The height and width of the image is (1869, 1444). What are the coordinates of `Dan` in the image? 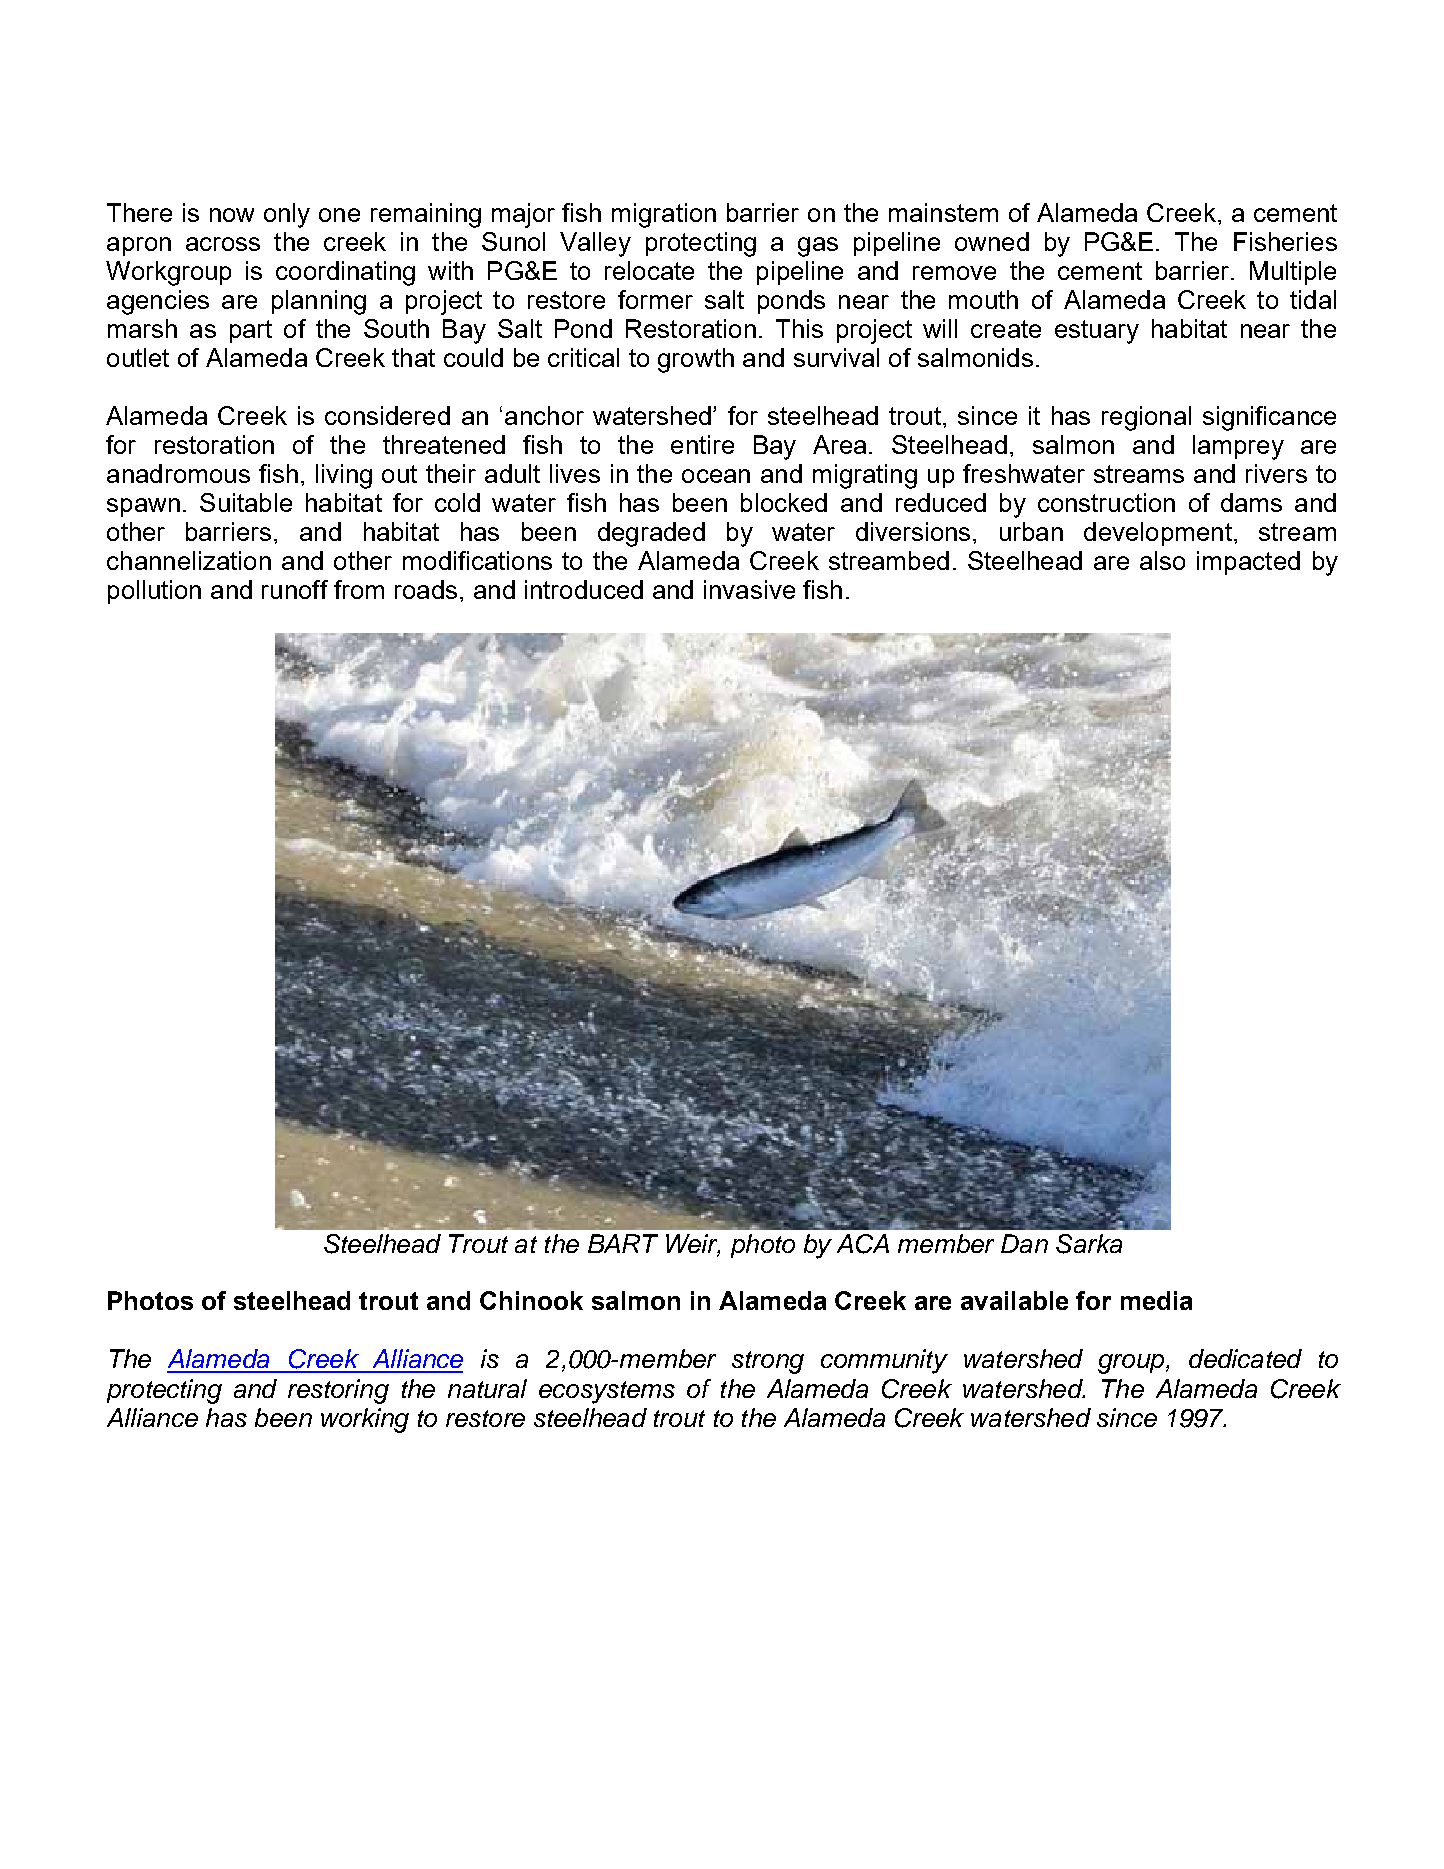 It's located at (1024, 1243).
